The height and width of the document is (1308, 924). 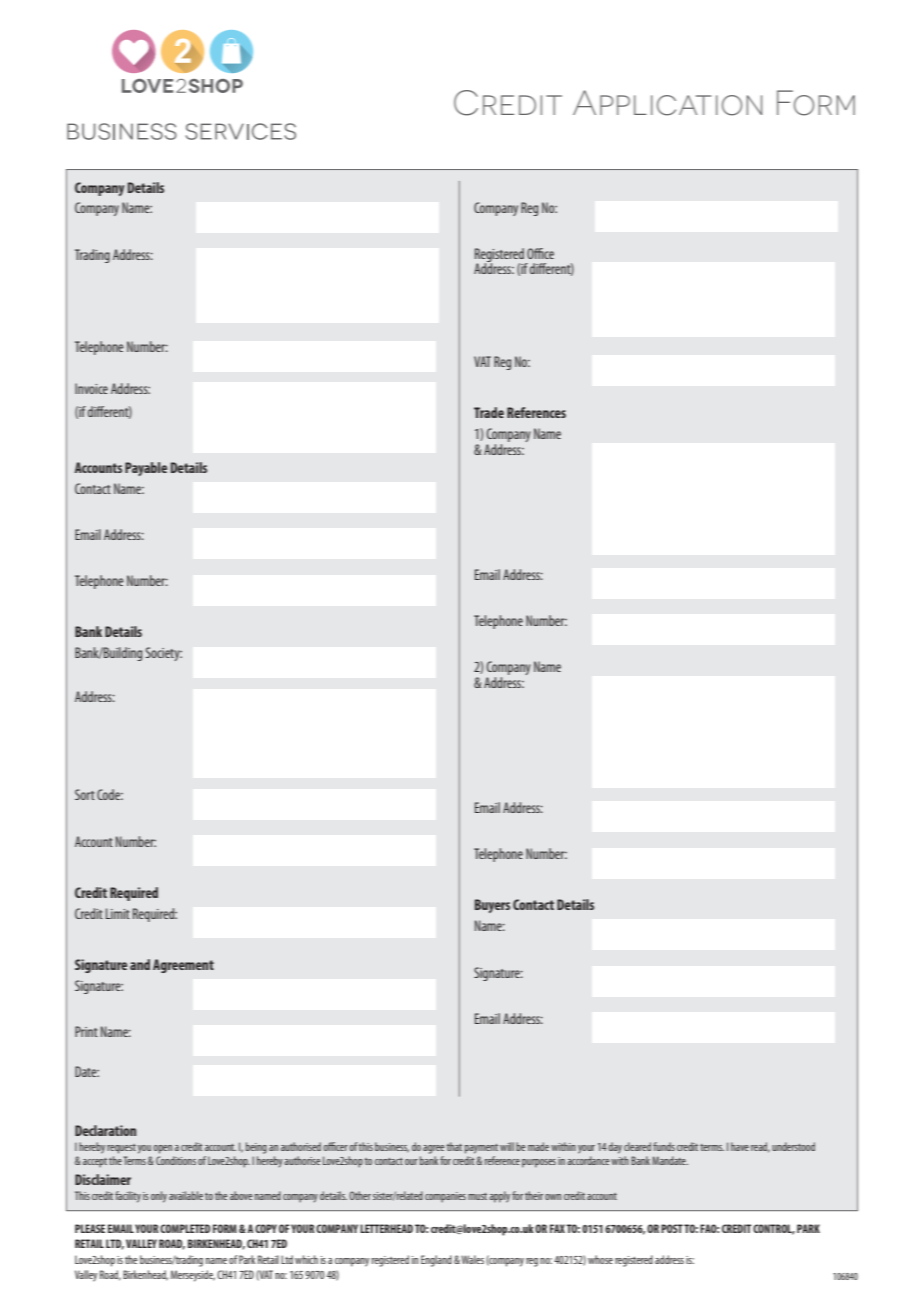 What do you see at coordinates (740, 1146) in the document?
I see `have` at bounding box center [740, 1146].
